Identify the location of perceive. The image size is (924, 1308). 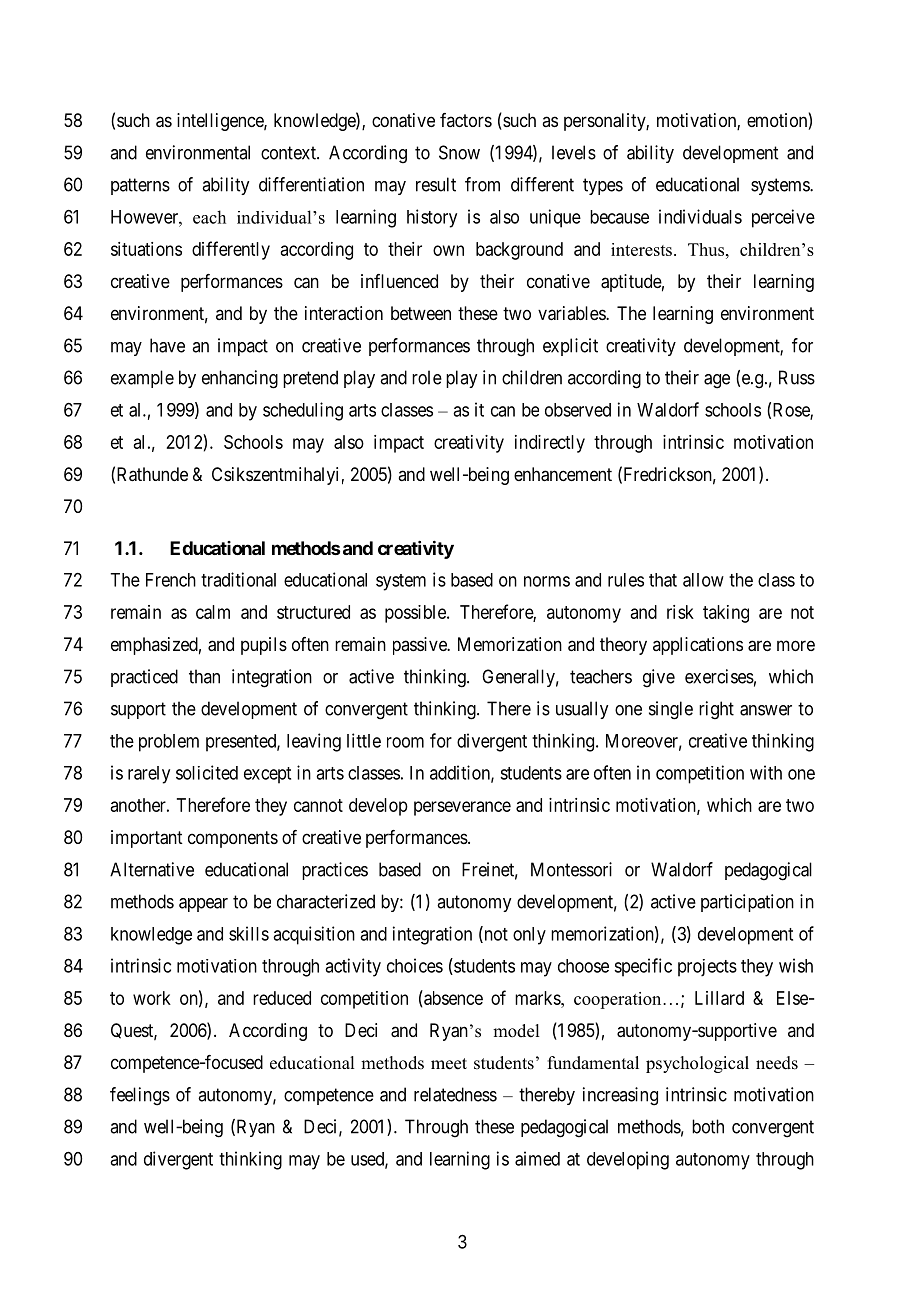
(783, 218).
